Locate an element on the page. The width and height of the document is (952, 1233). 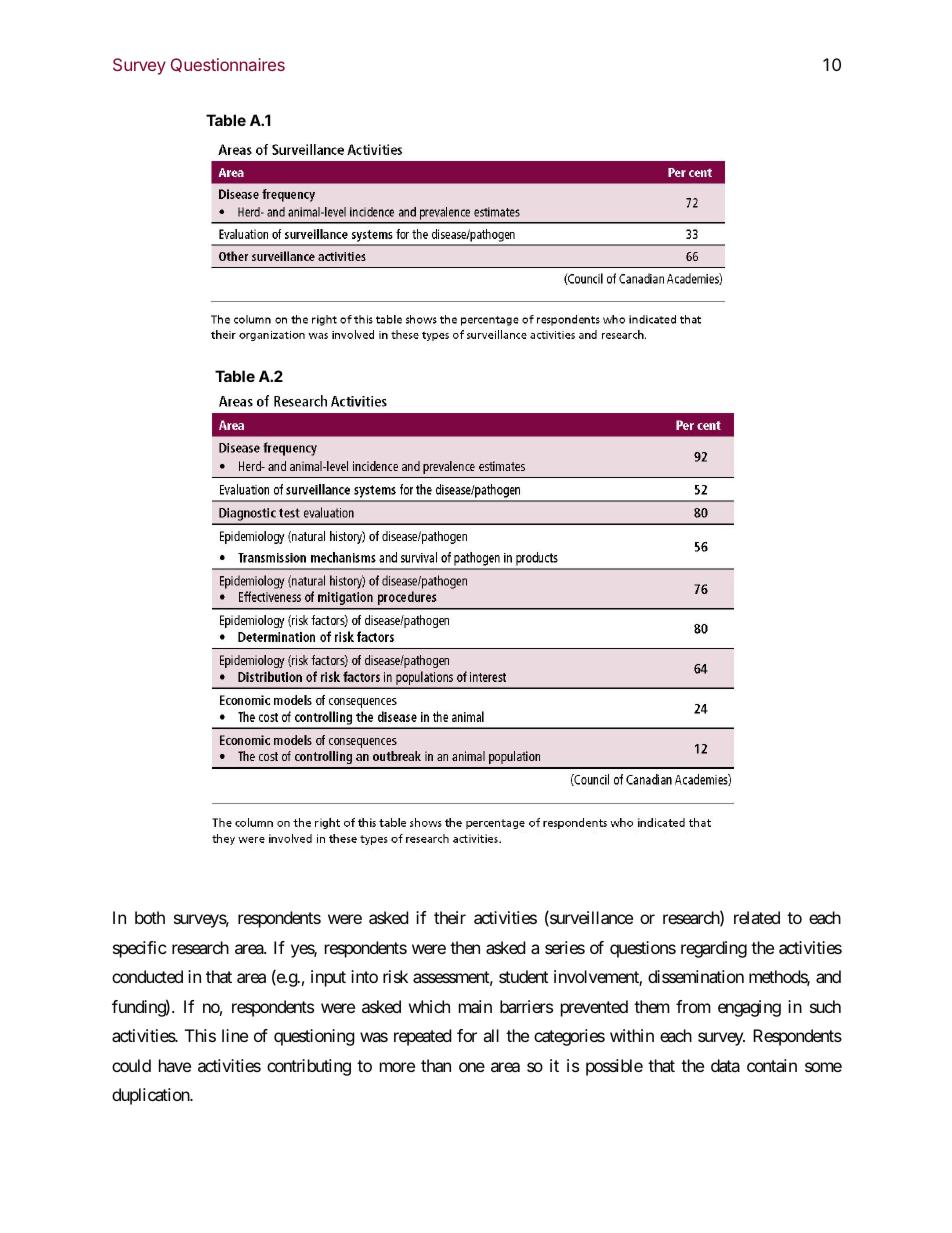
Questionnaires is located at coordinates (228, 65).
